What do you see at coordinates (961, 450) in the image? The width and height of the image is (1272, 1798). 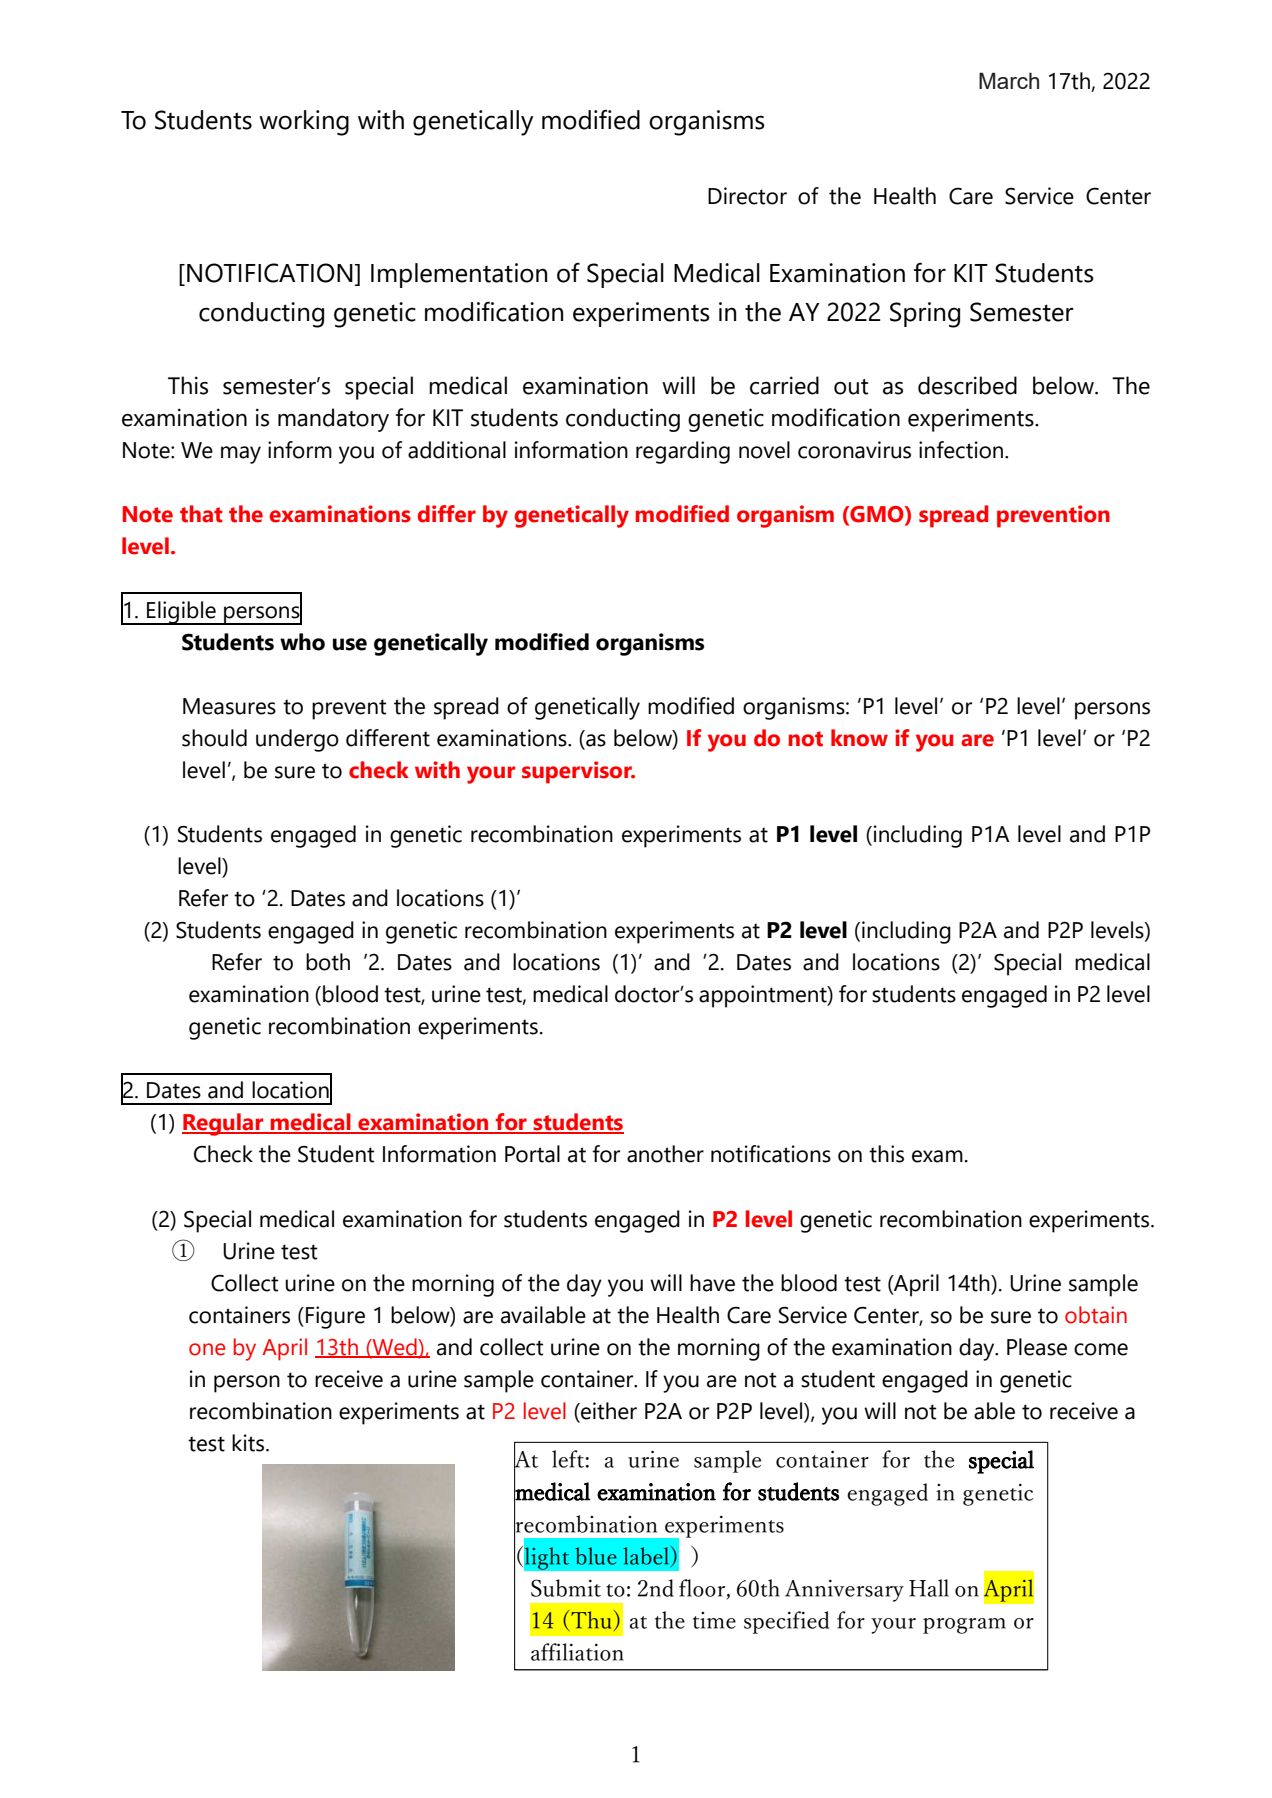 I see `infection` at bounding box center [961, 450].
